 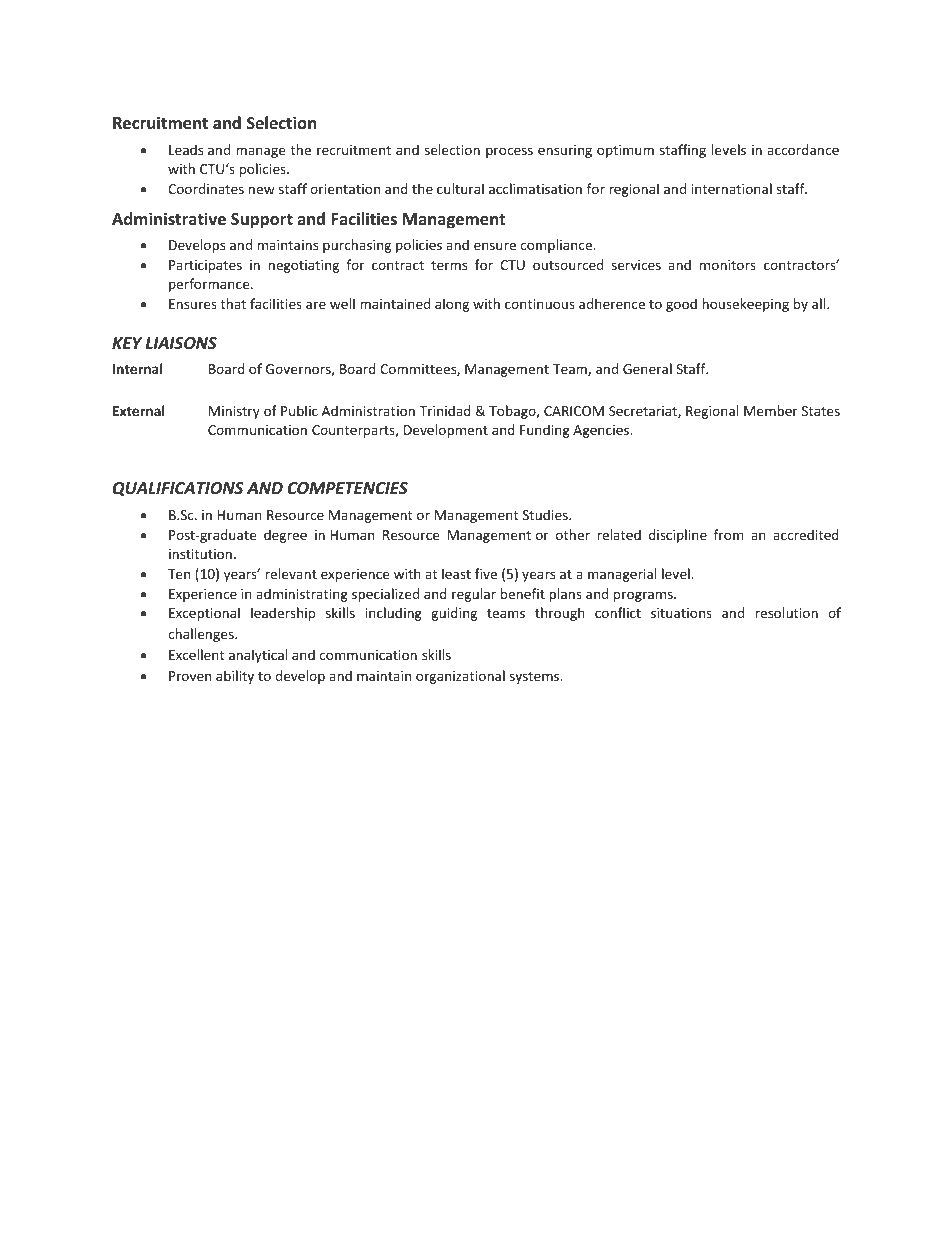 What do you see at coordinates (186, 149) in the image?
I see `Leads` at bounding box center [186, 149].
